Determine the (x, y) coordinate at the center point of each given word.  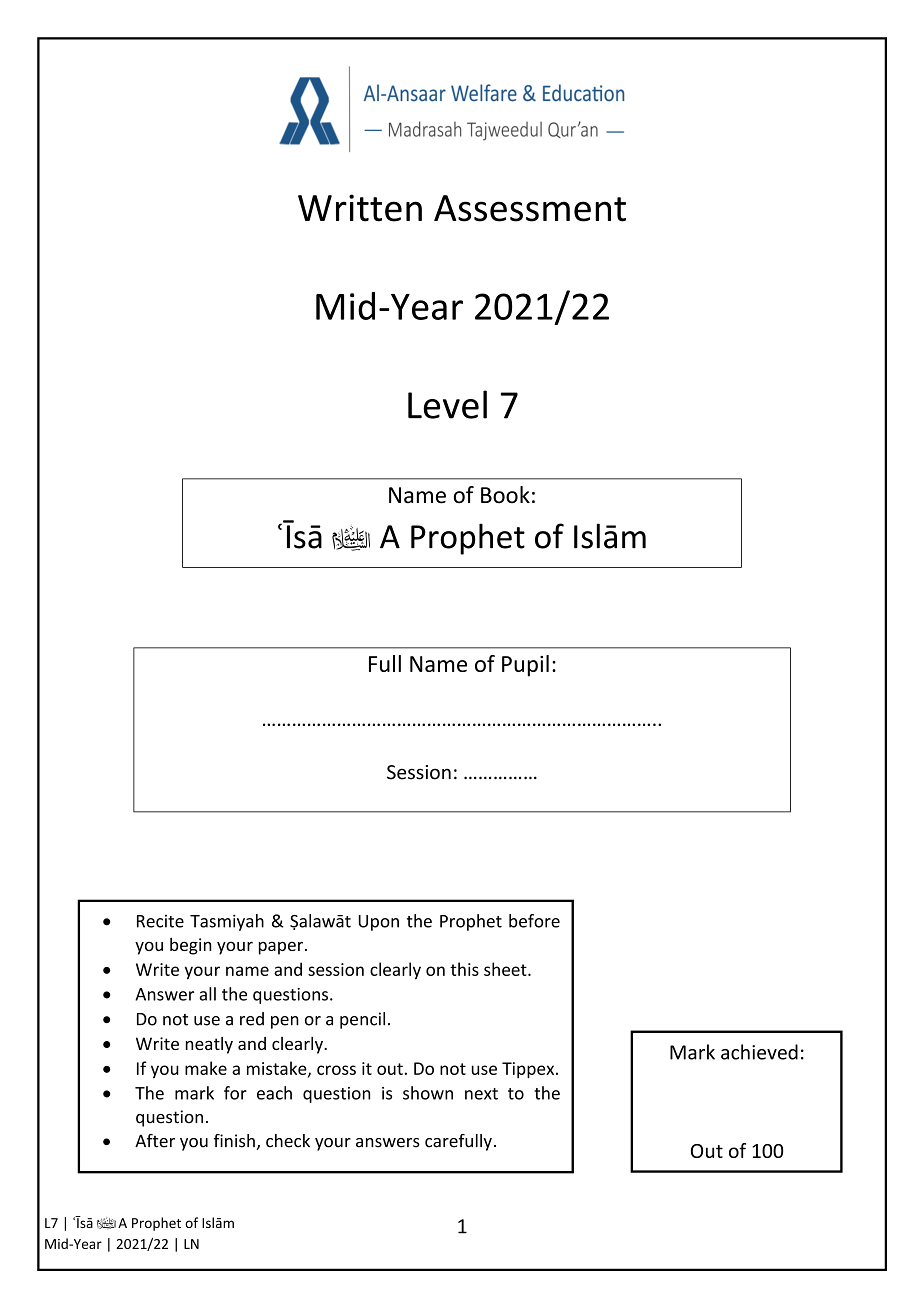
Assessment (530, 208)
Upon (379, 923)
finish (234, 1141)
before (534, 921)
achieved (759, 1052)
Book (505, 495)
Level (447, 404)
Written (360, 208)
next (481, 1094)
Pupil (525, 666)
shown (428, 1093)
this (464, 969)
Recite (160, 921)
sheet (506, 969)
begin (191, 946)
